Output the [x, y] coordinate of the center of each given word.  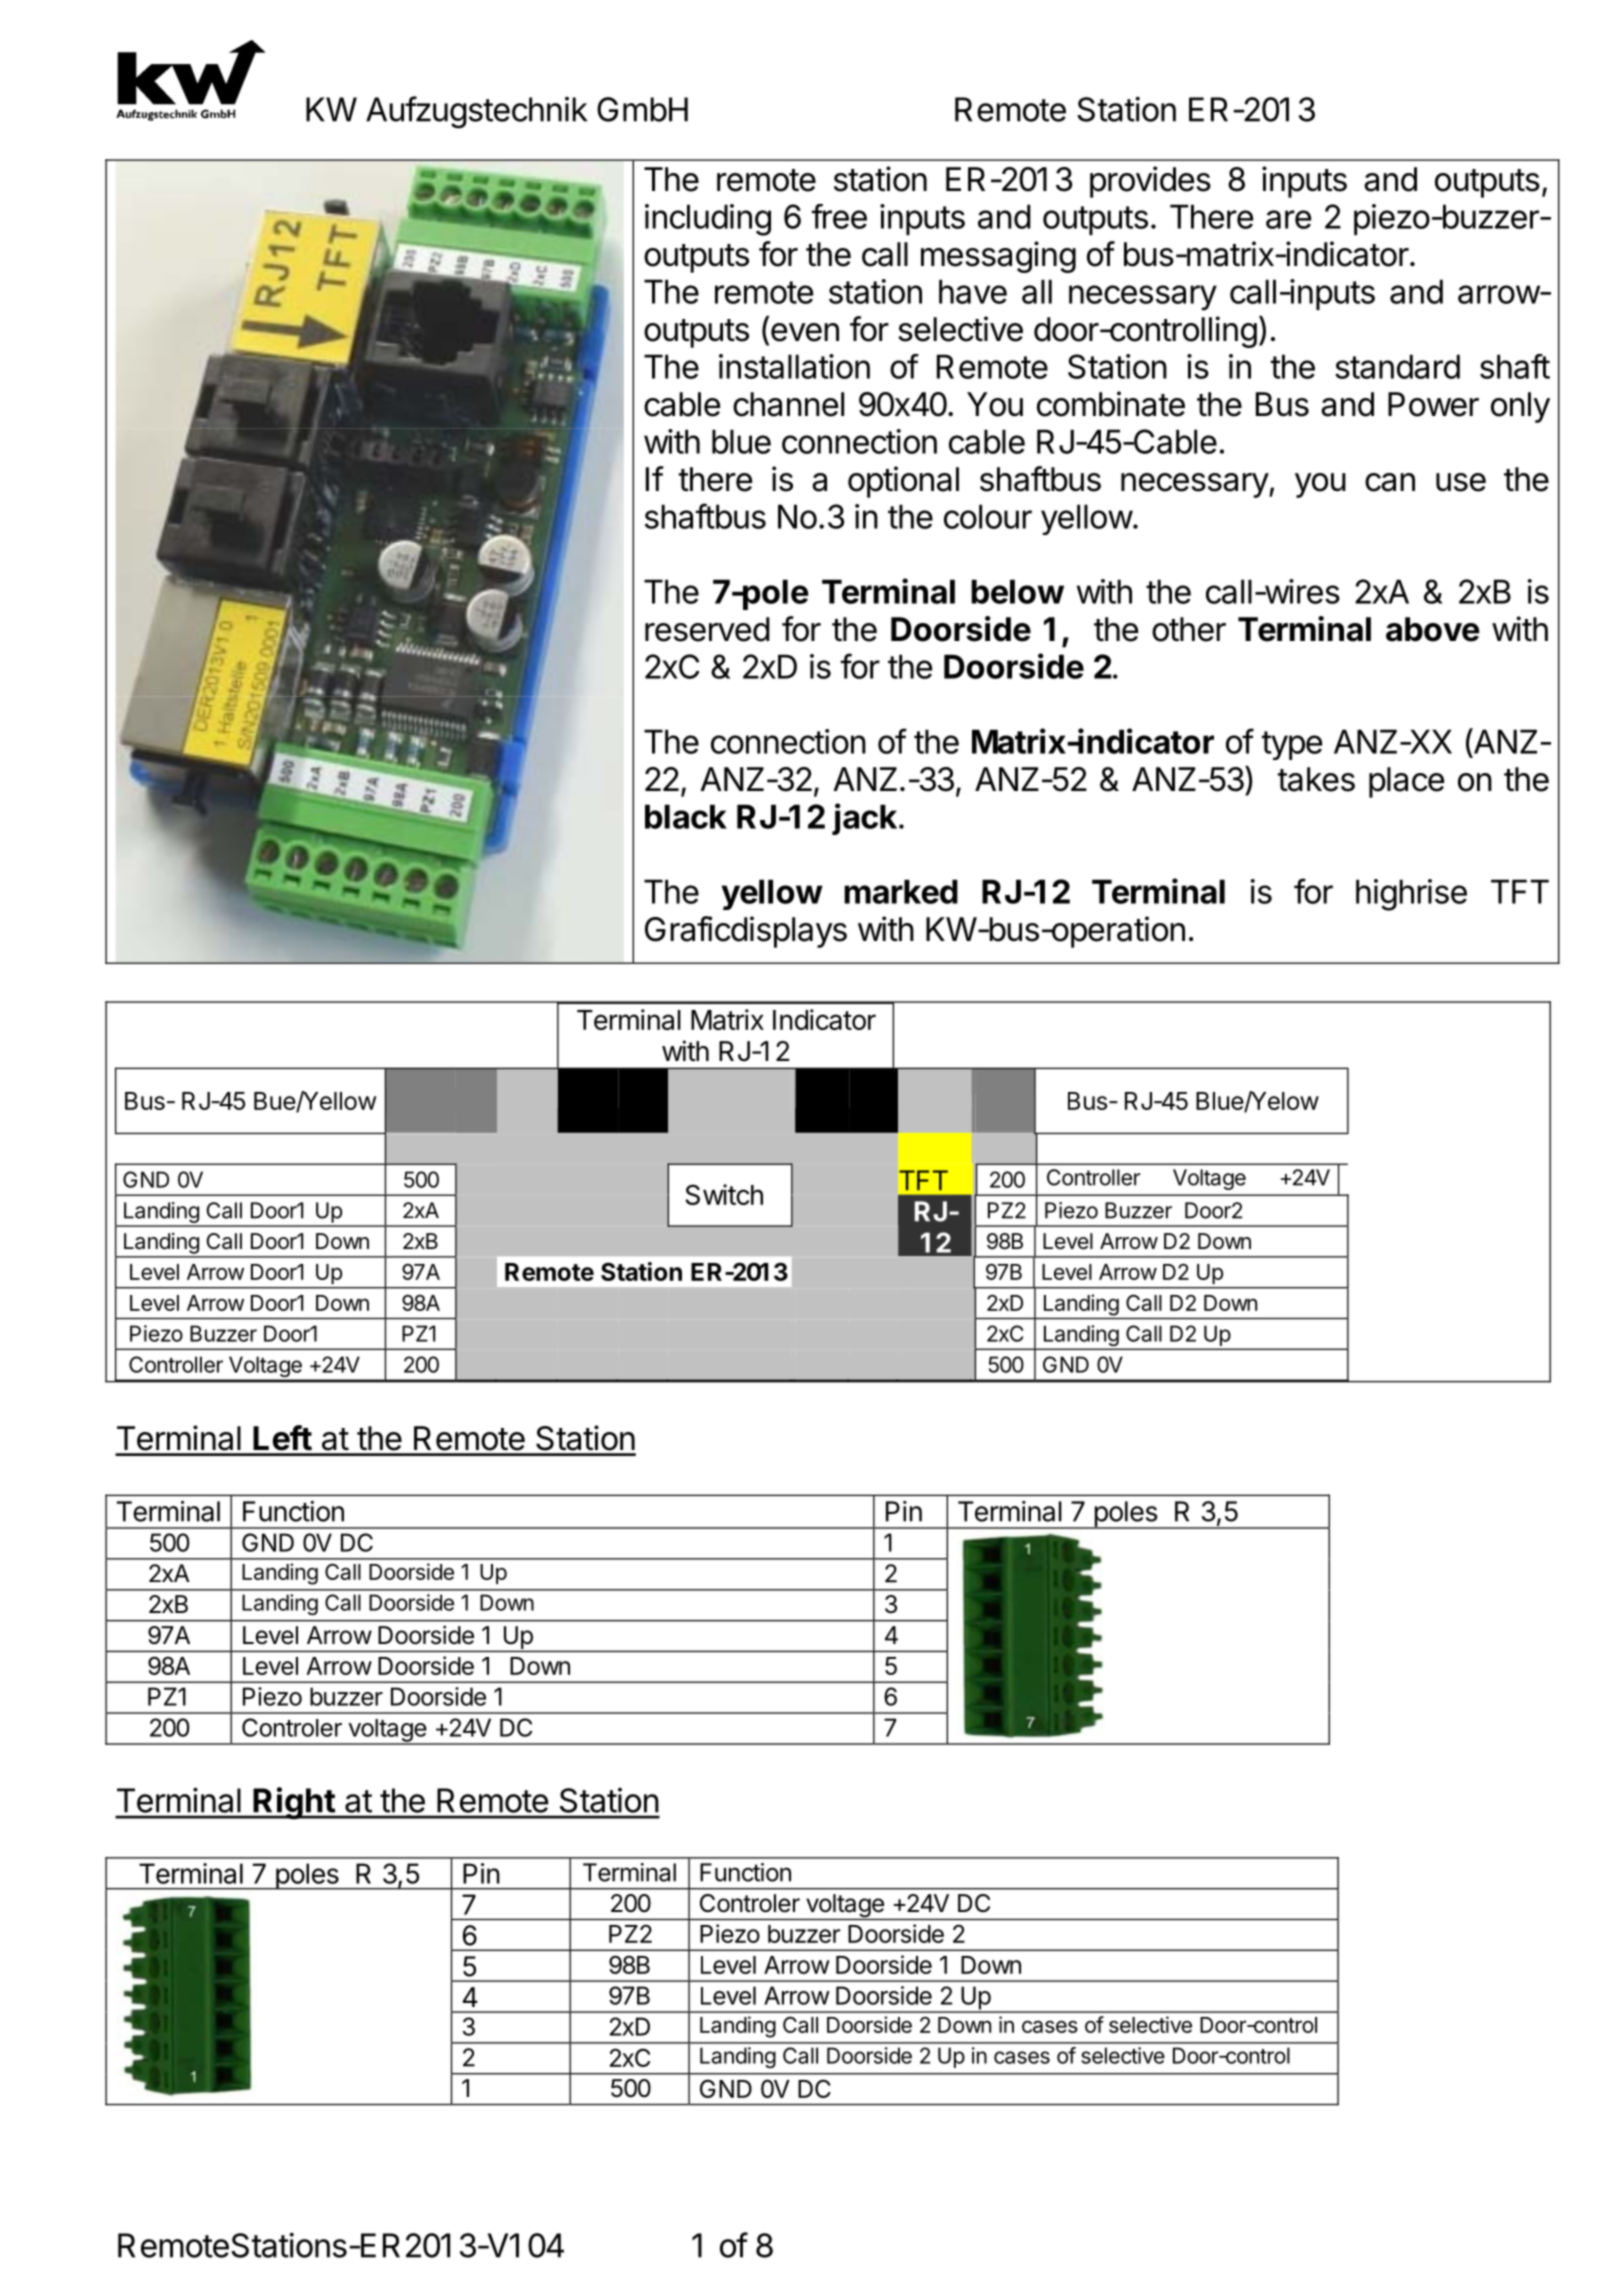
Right [294, 1803]
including [708, 220]
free [839, 216]
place [1406, 782]
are [1288, 219]
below [1017, 591]
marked [901, 891]
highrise [1411, 895]
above [1433, 629]
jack [864, 819]
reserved [707, 629]
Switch [724, 1194]
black [686, 816]
